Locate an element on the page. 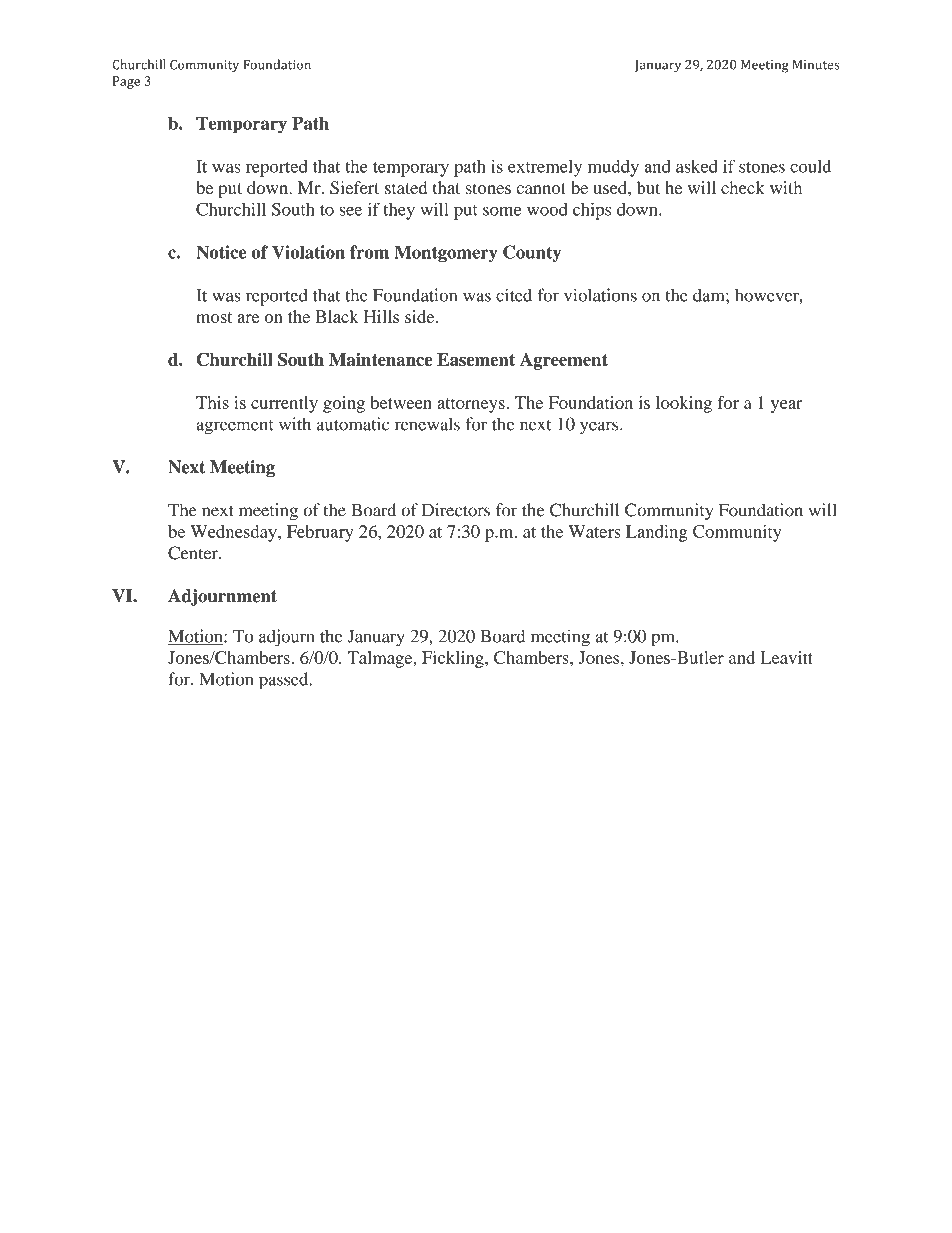 Image resolution: width=952 pixels, height=1233 pixels. cannot is located at coordinates (541, 188).
